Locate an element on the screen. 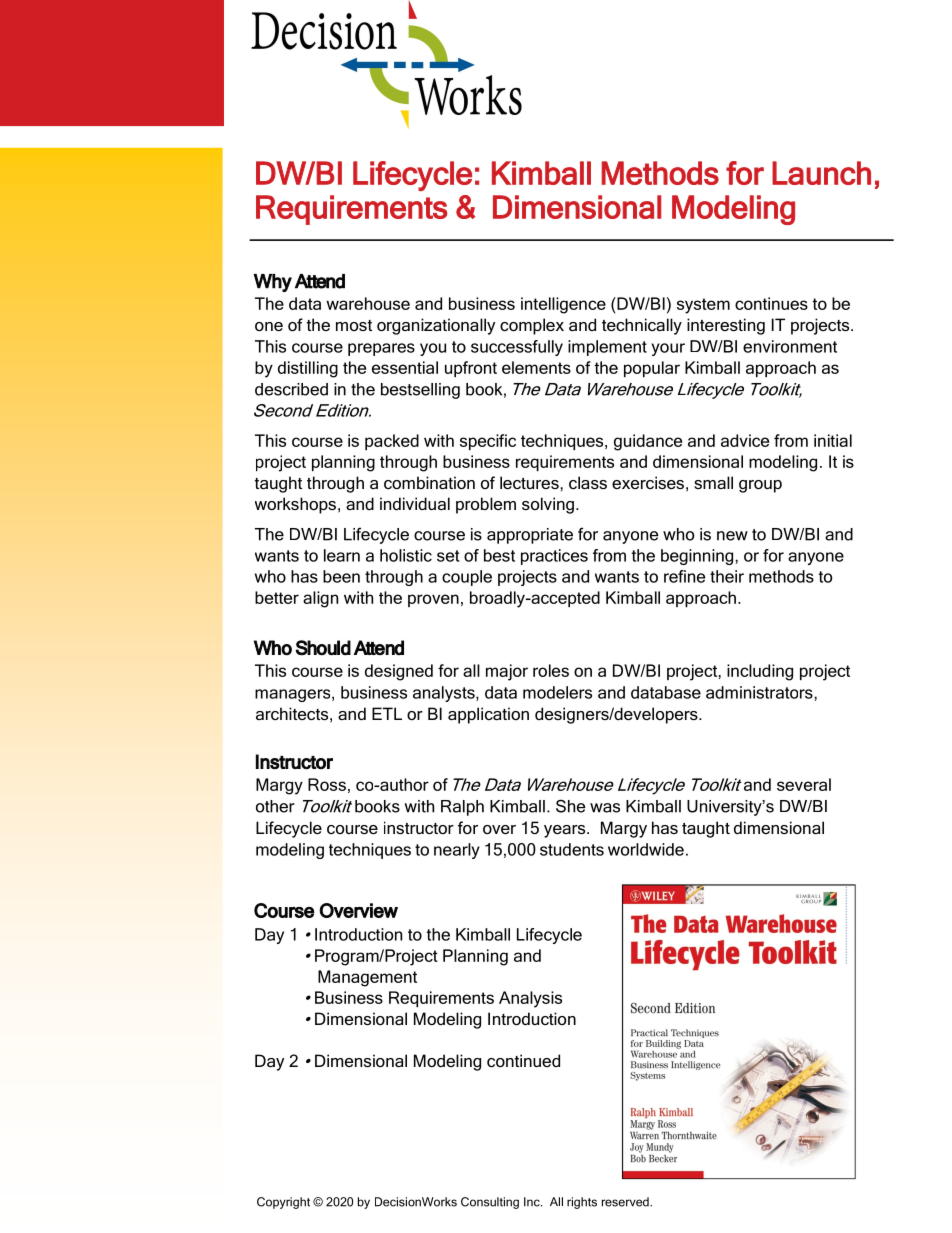  distilling is located at coordinates (308, 369).
